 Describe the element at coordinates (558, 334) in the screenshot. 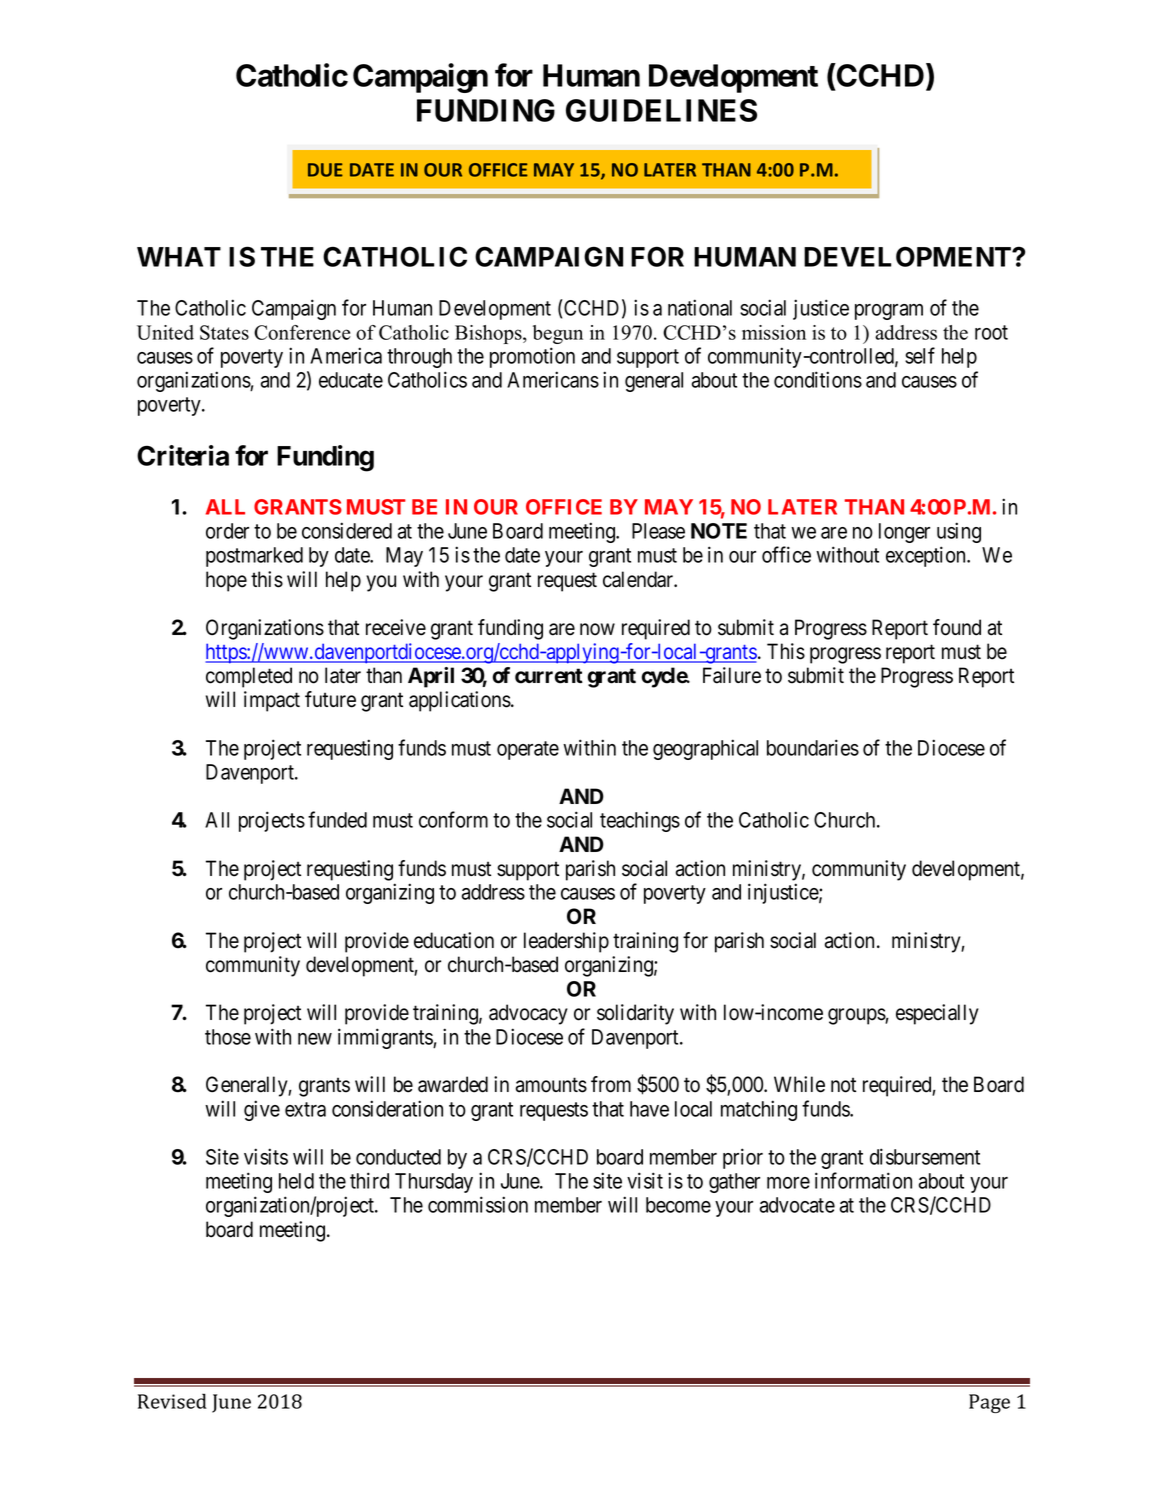

I see `begun` at that location.
